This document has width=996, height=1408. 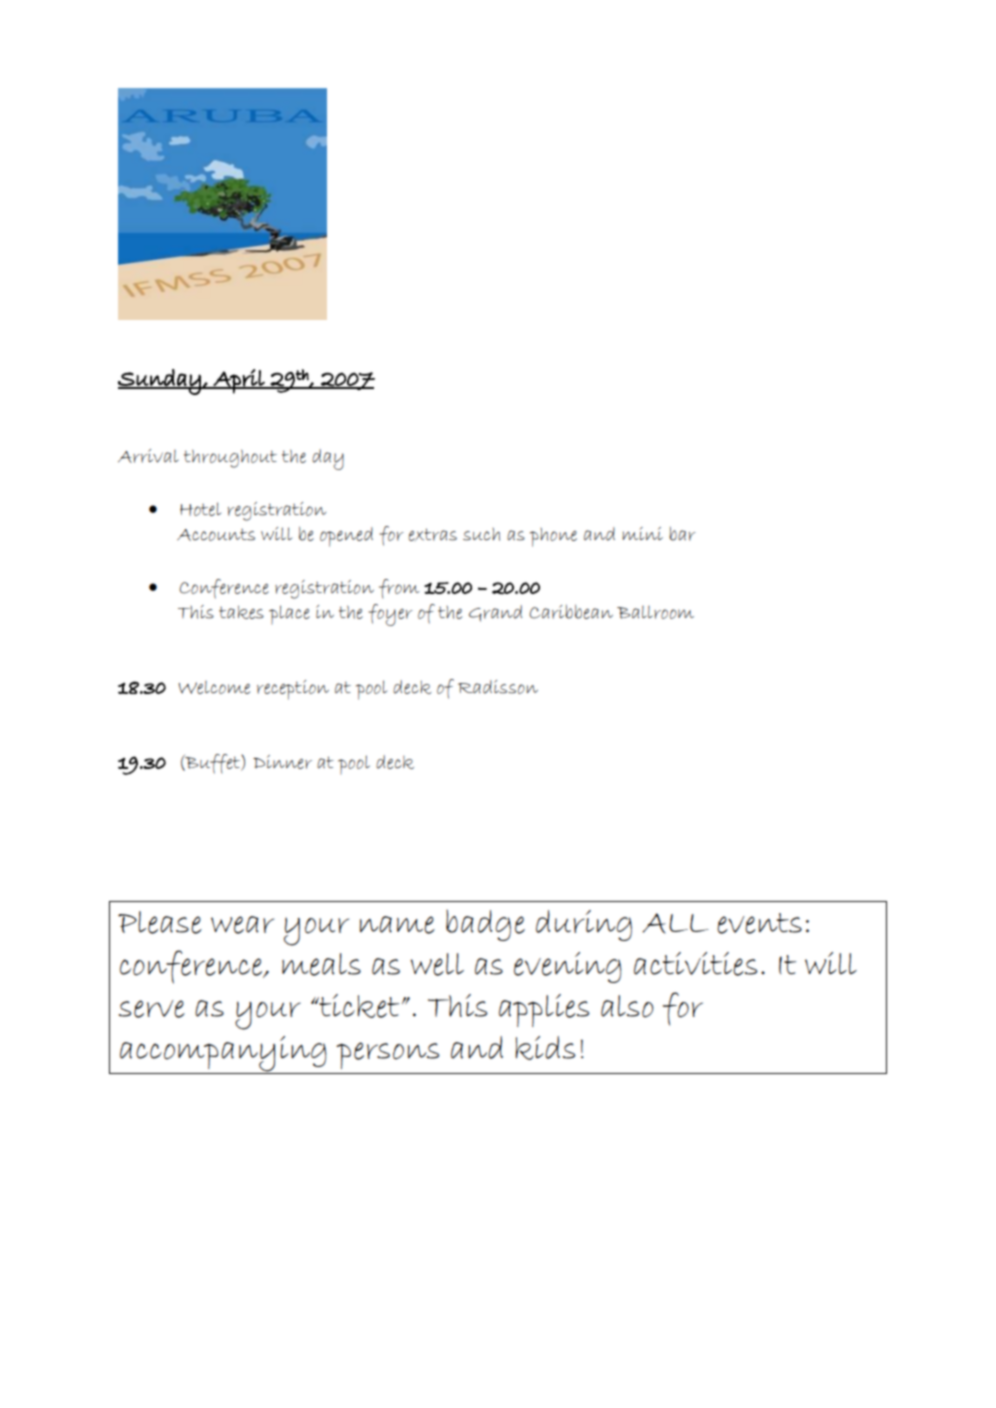 I want to click on bar, so click(x=682, y=534).
